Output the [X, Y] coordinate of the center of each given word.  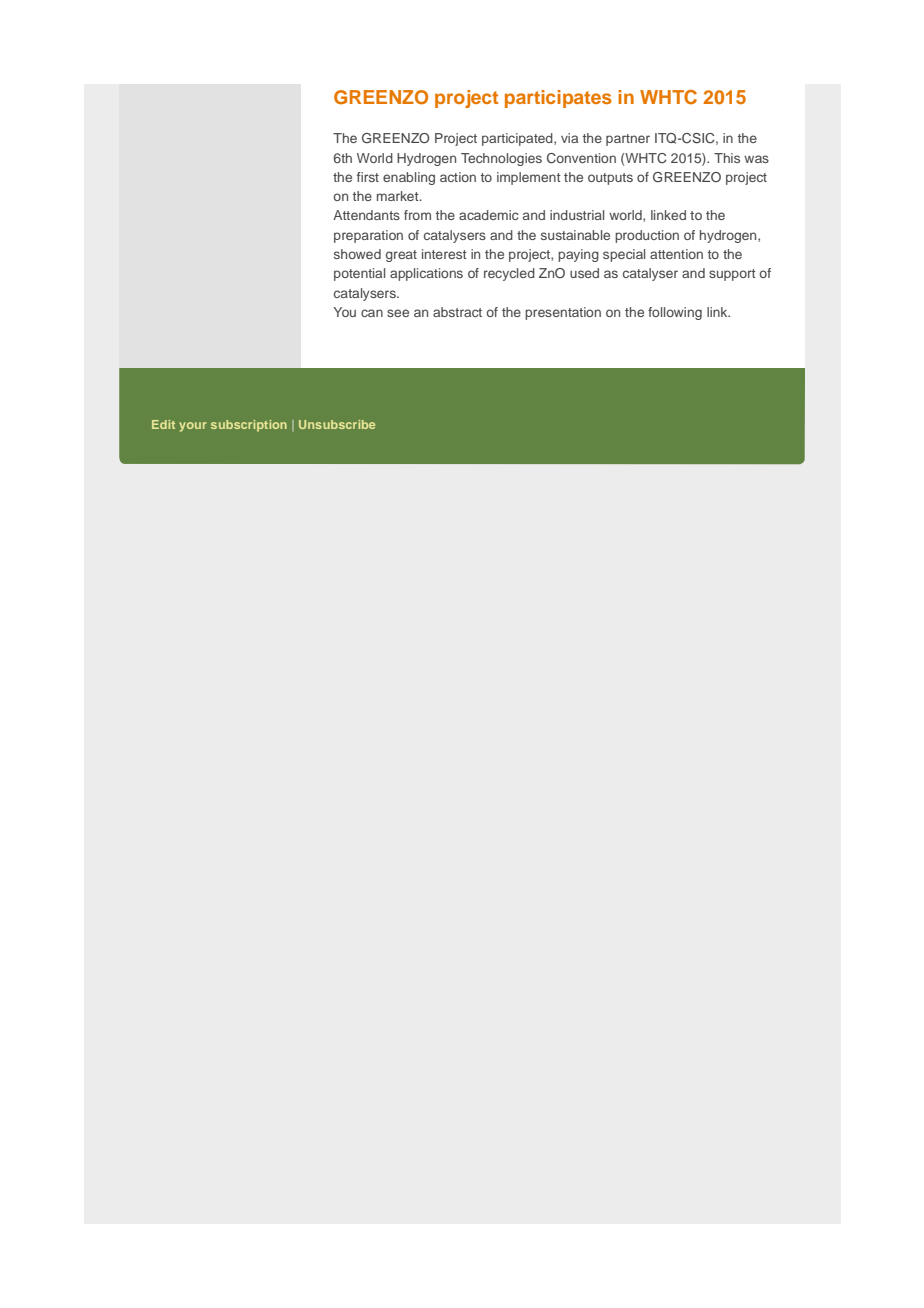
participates [558, 99]
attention [676, 254]
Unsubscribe [337, 424]
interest [444, 254]
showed [357, 254]
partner [628, 140]
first [368, 177]
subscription [249, 426]
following [675, 313]
